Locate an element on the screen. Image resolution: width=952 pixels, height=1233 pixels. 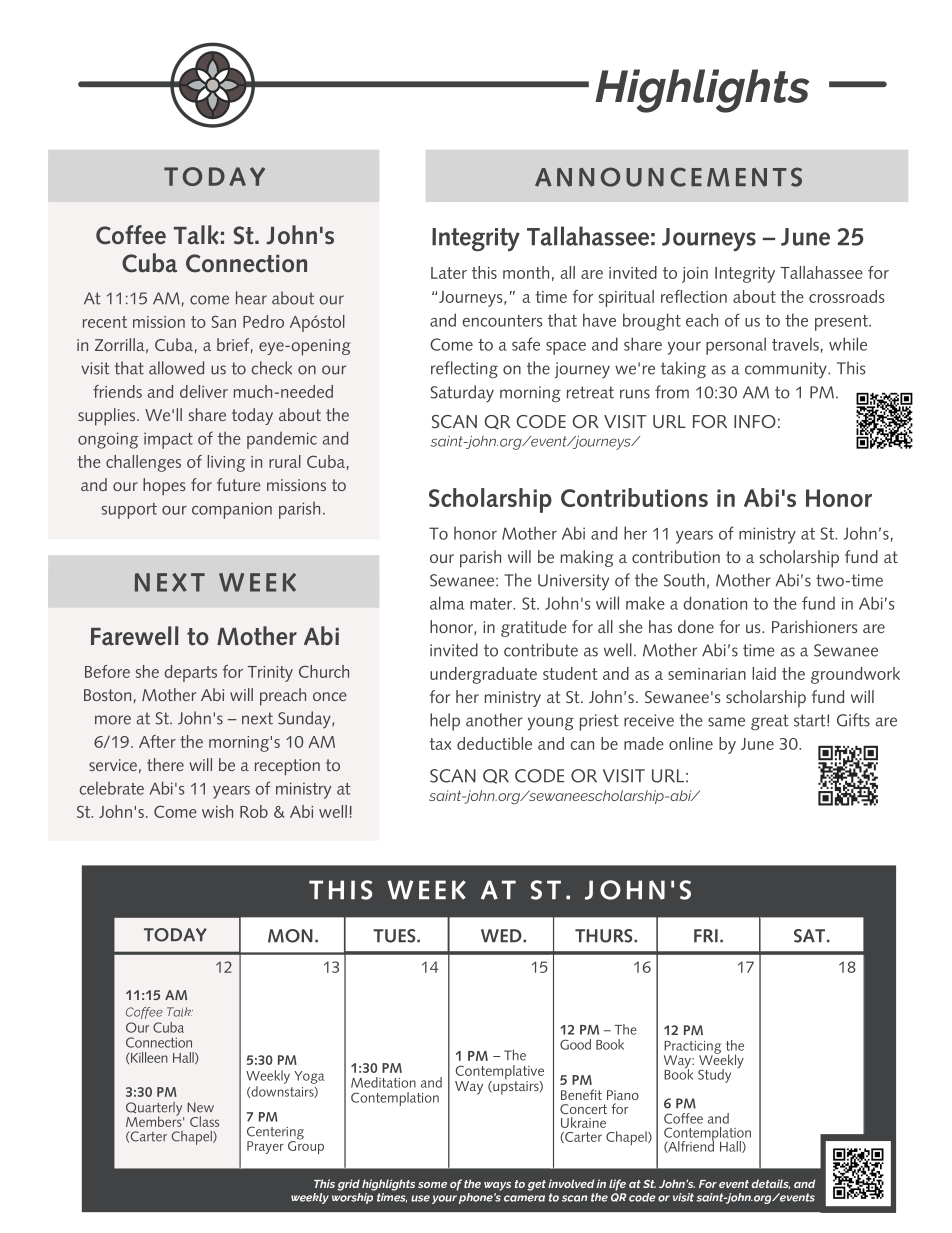
ways is located at coordinates (497, 1186).
